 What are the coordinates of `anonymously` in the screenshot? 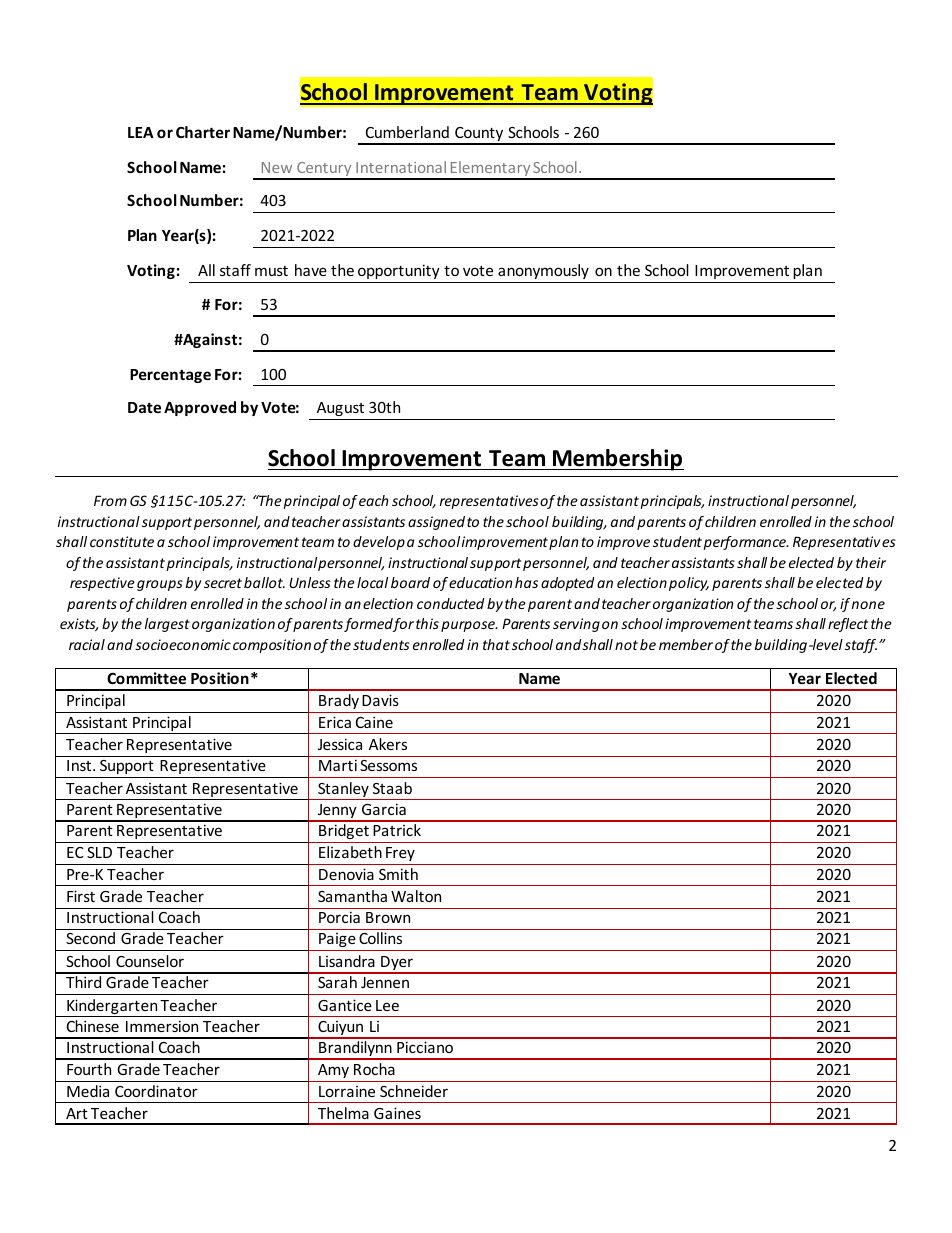 It's located at (543, 271).
